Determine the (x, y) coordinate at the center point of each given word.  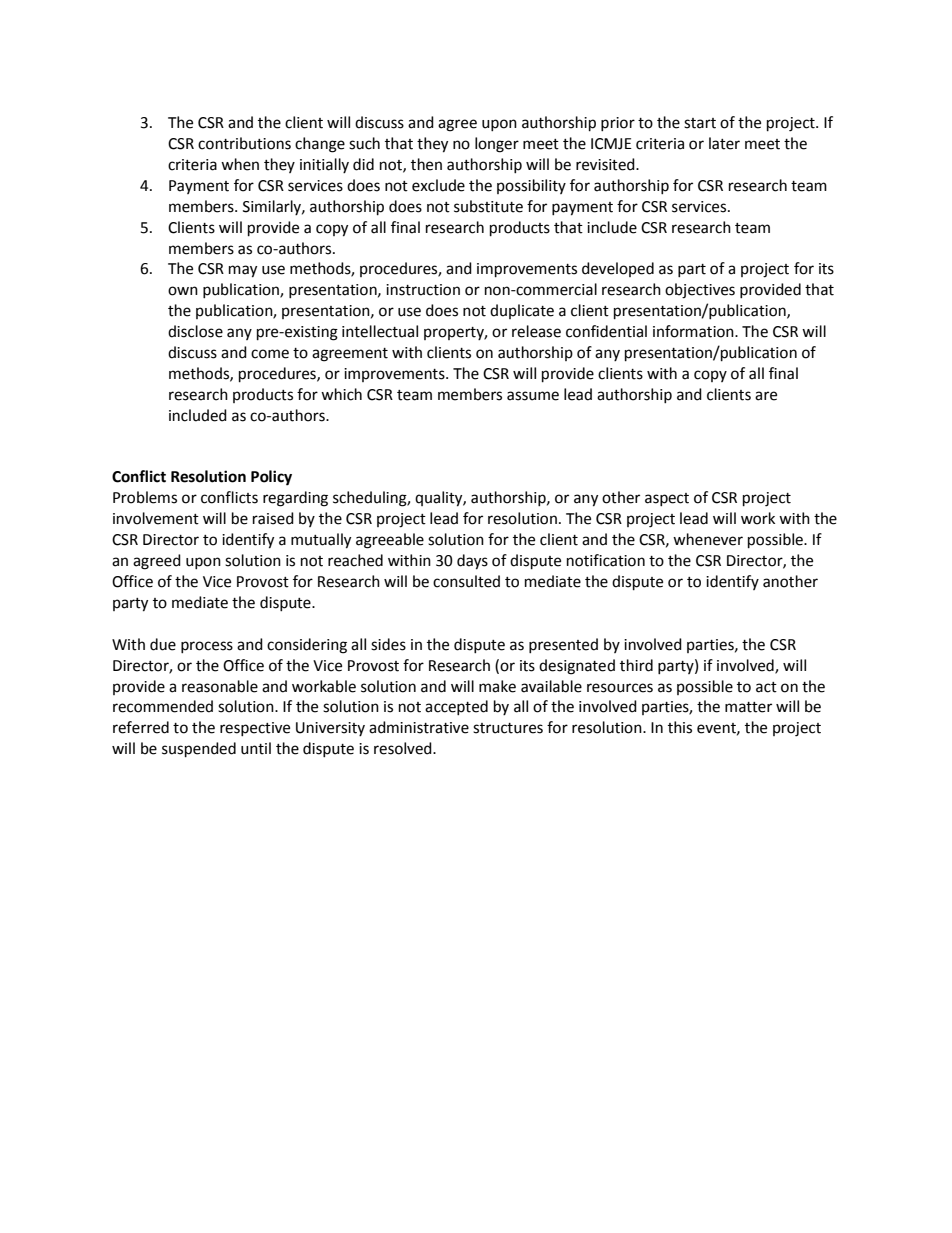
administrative (419, 727)
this (680, 727)
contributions (244, 143)
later (724, 143)
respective (255, 729)
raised (273, 518)
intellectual (380, 331)
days (472, 562)
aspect (667, 499)
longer (497, 145)
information (694, 331)
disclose (195, 331)
